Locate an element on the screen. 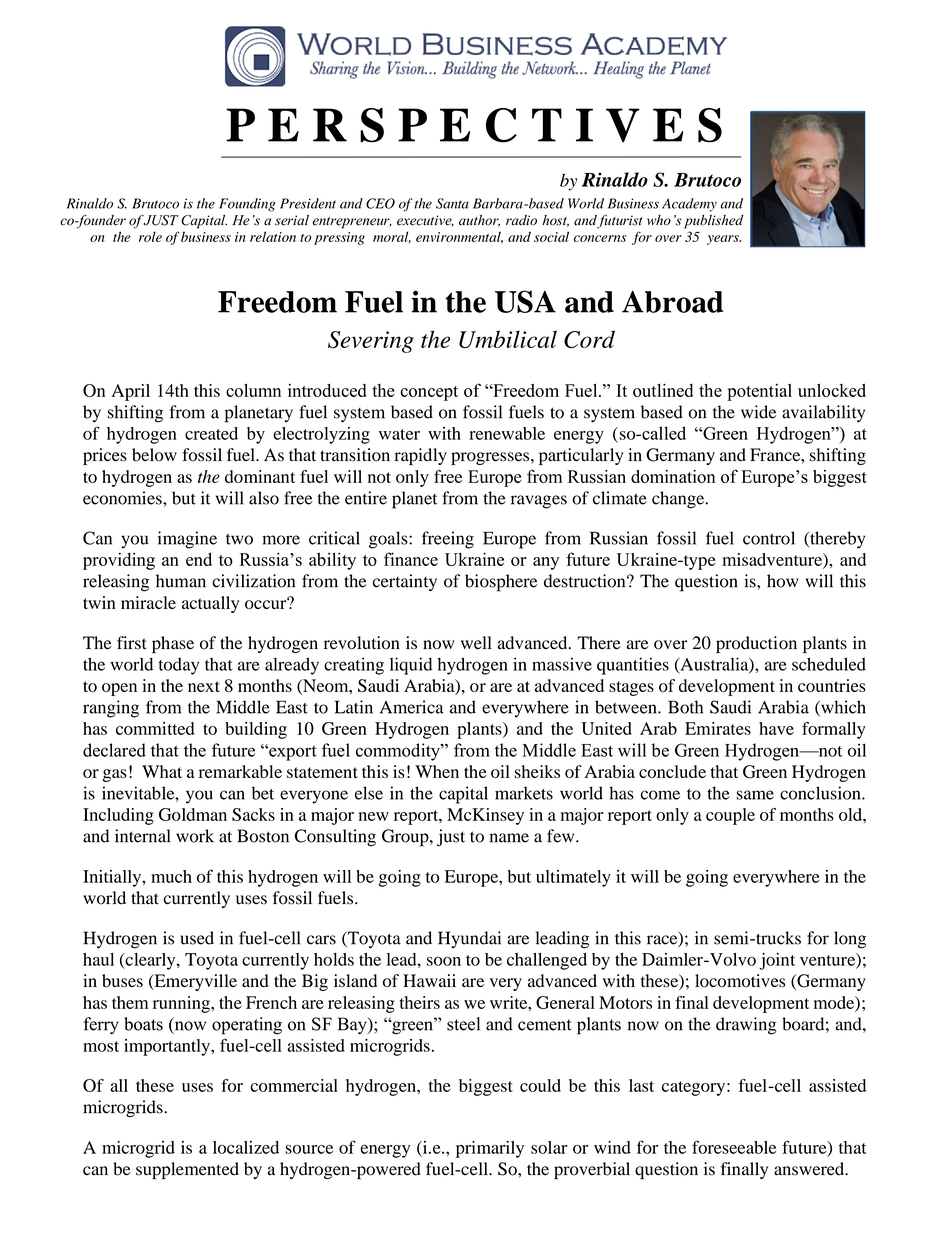 This screenshot has height=1233, width=952. foreseeable is located at coordinates (734, 1147).
